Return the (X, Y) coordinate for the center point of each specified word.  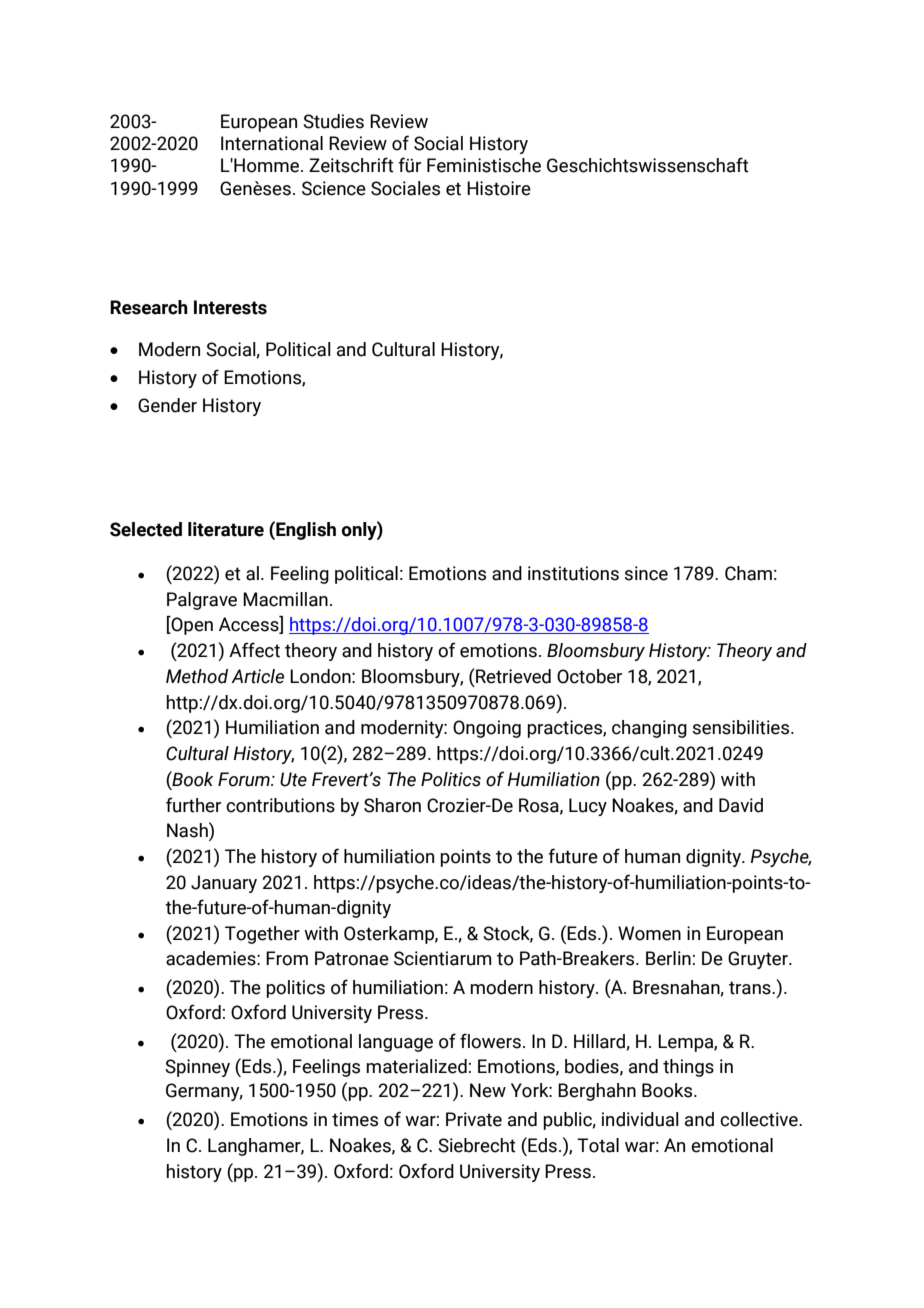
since (646, 573)
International (272, 143)
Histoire (499, 188)
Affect (254, 650)
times (355, 1119)
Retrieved (512, 676)
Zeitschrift (351, 165)
